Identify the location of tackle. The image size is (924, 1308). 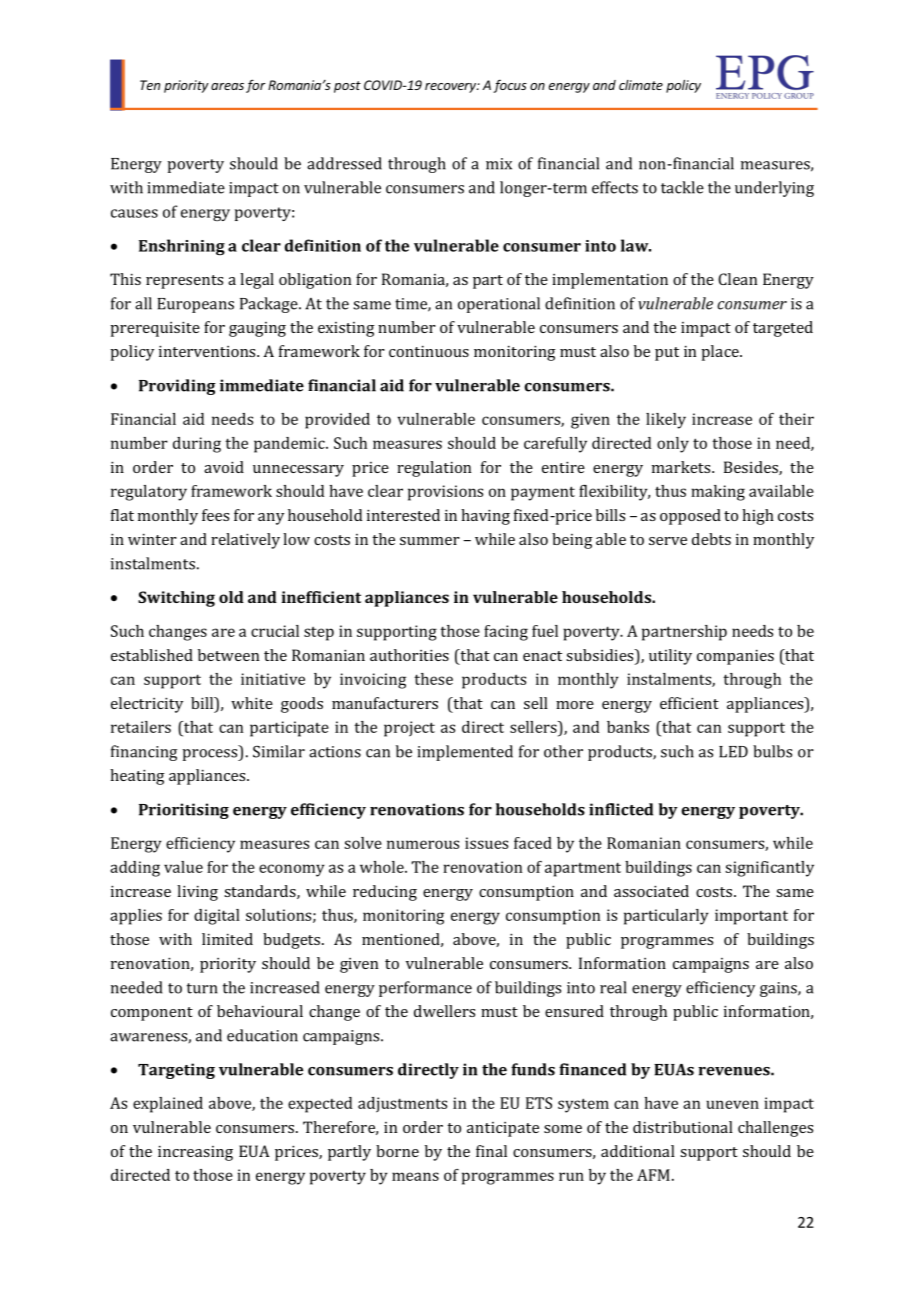
(682, 187).
